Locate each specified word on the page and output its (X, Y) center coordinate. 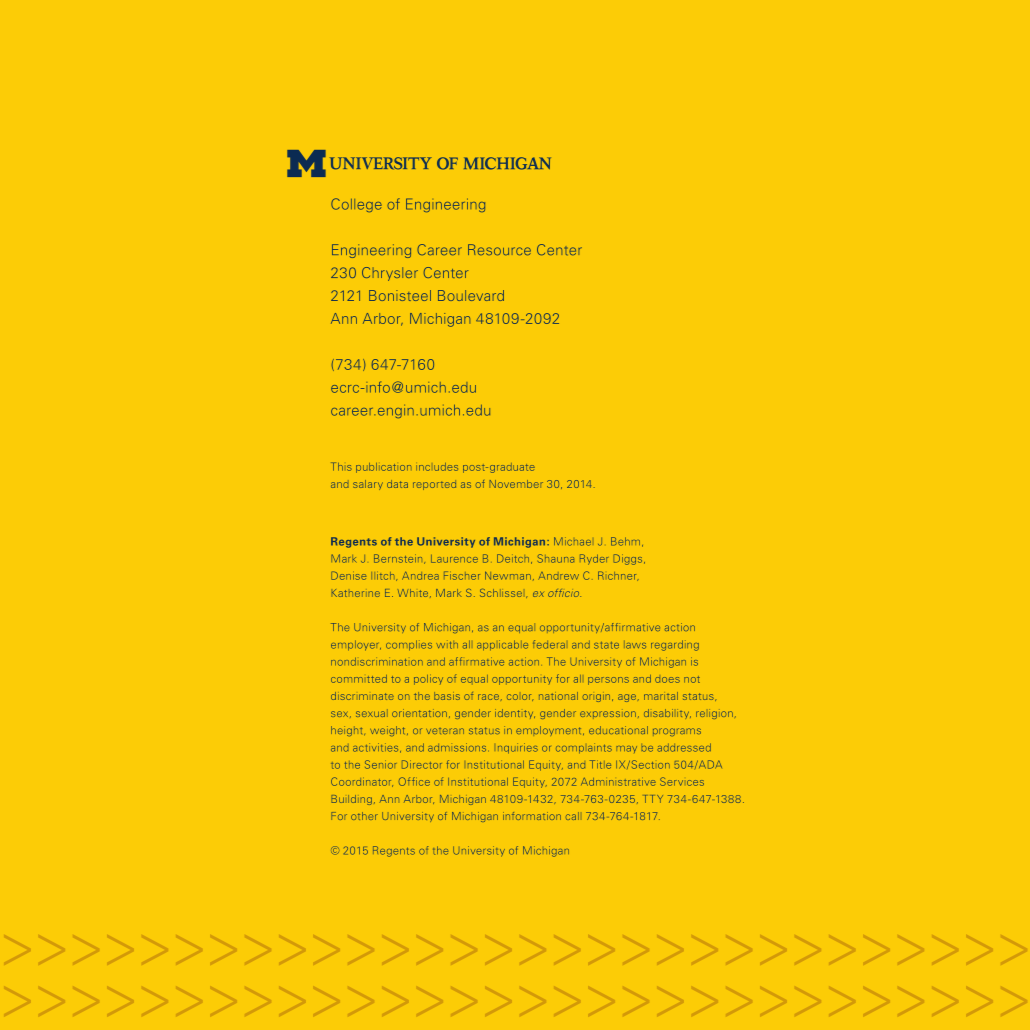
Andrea (420, 575)
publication (384, 468)
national (558, 696)
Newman (508, 575)
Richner (618, 576)
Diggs (629, 559)
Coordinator (362, 782)
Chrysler (390, 274)
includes (437, 467)
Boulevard (471, 295)
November (516, 484)
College (356, 205)
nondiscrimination (377, 661)
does (667, 680)
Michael (572, 541)
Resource (499, 250)
